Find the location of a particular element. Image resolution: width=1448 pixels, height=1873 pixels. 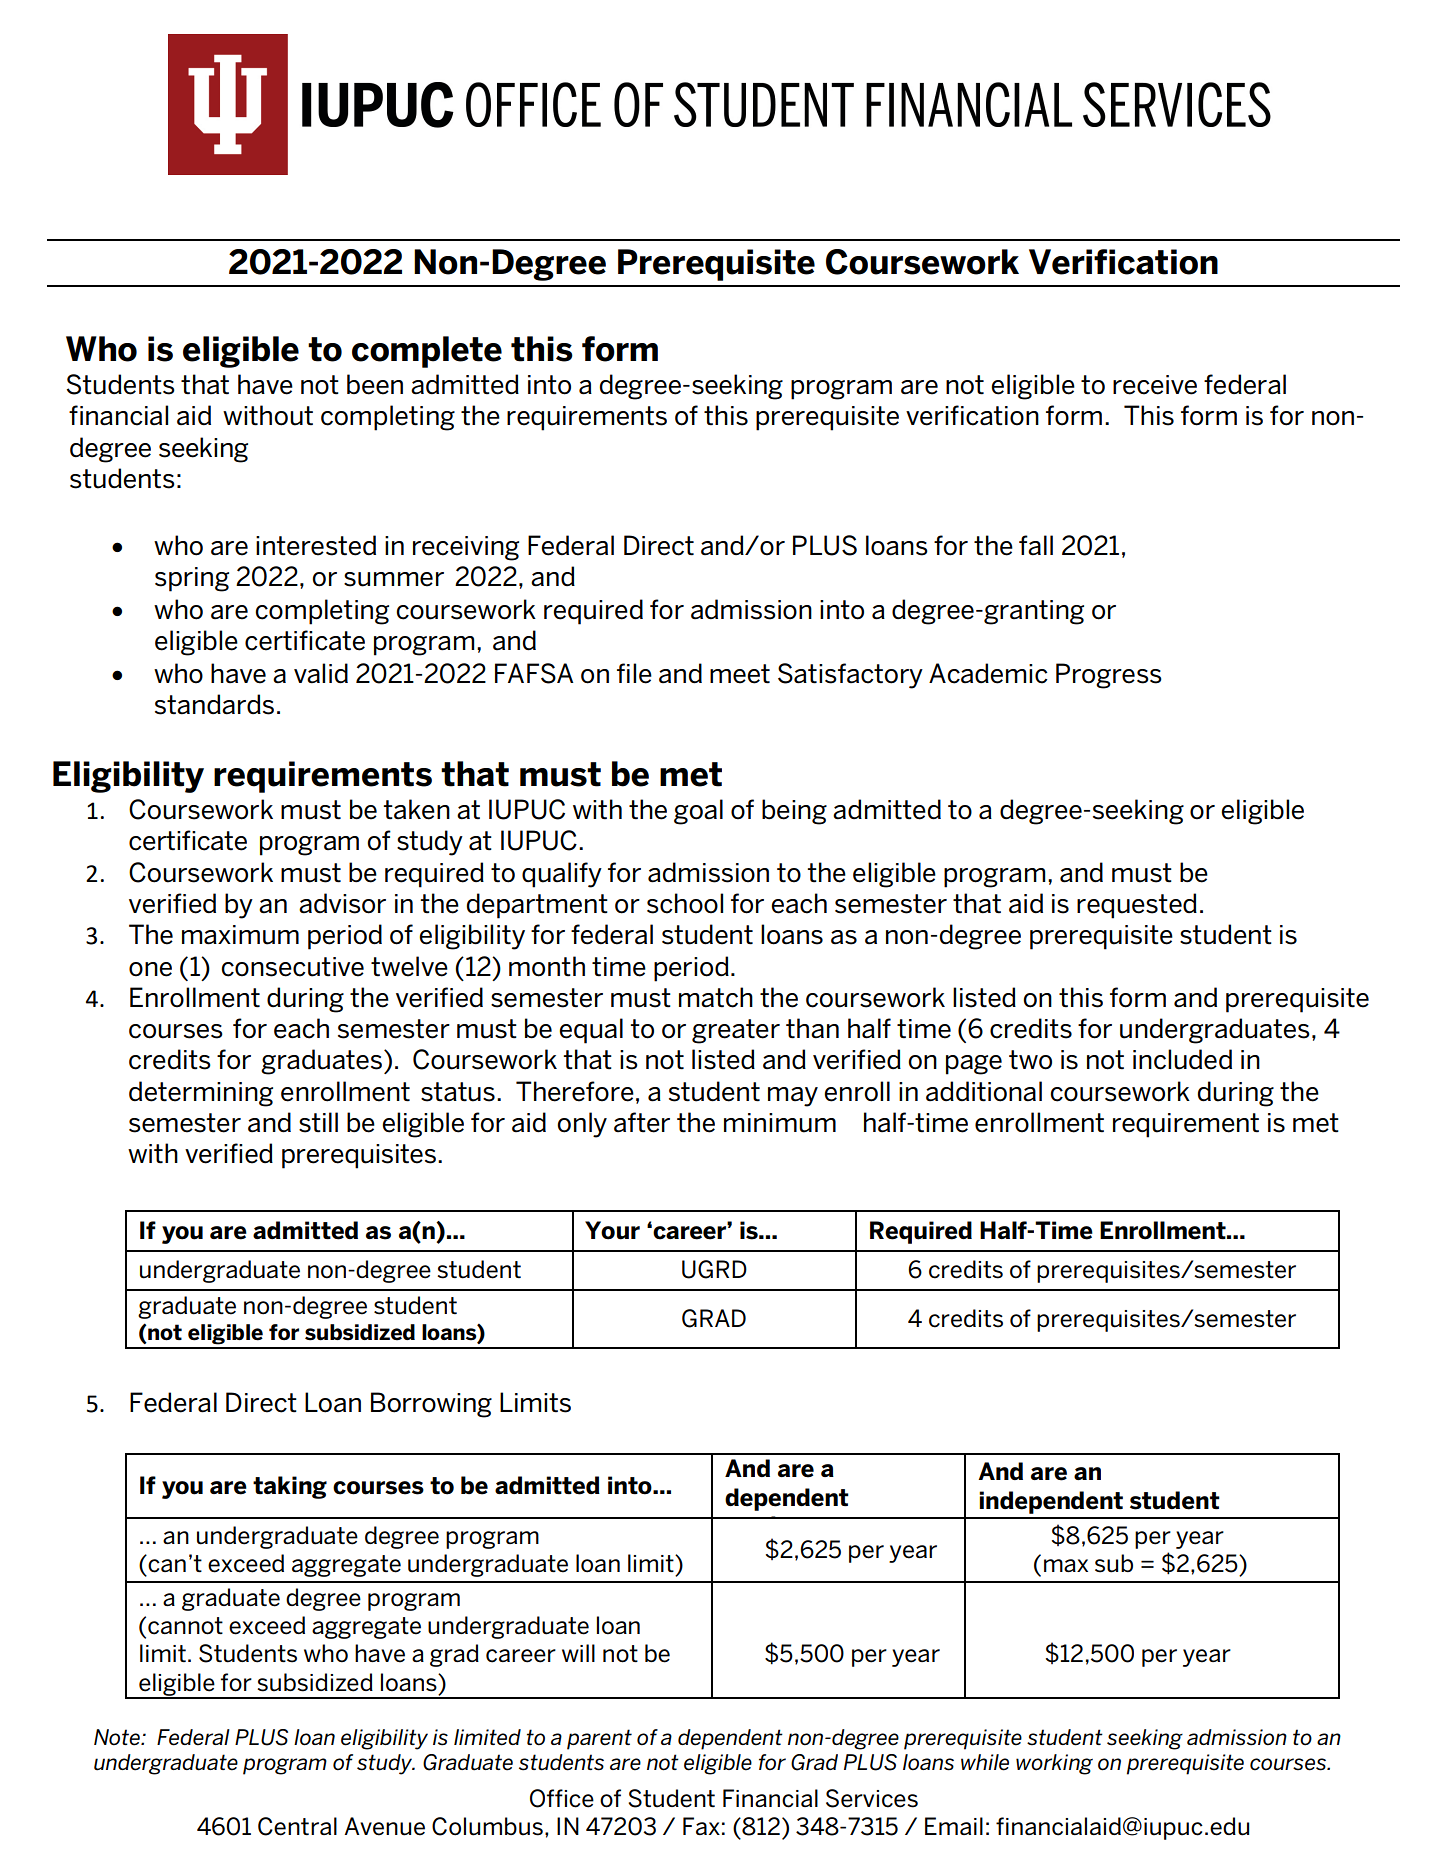

receive is located at coordinates (1155, 385).
